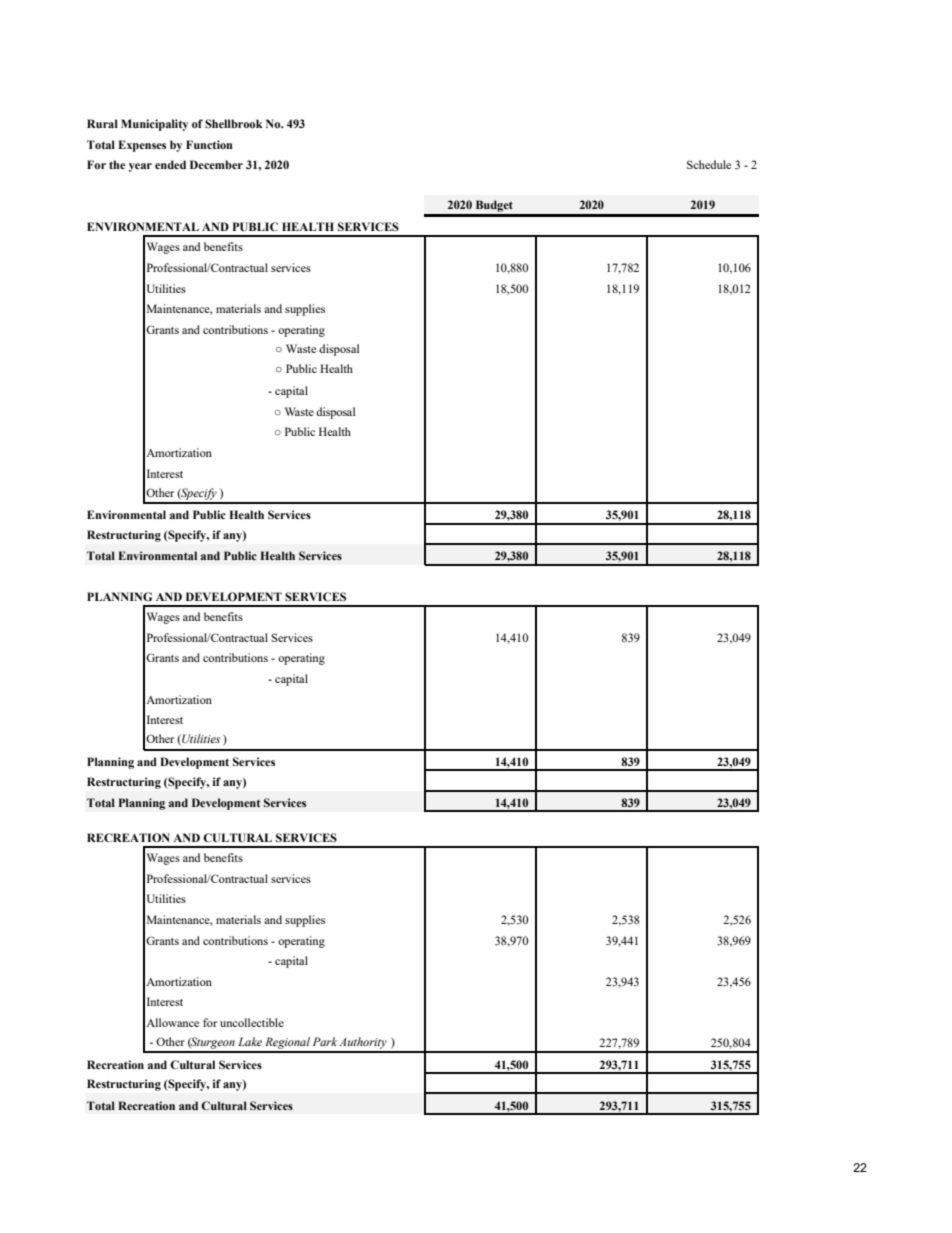 This image has height=1233, width=952. What do you see at coordinates (325, 1041) in the image?
I see `Park` at bounding box center [325, 1041].
